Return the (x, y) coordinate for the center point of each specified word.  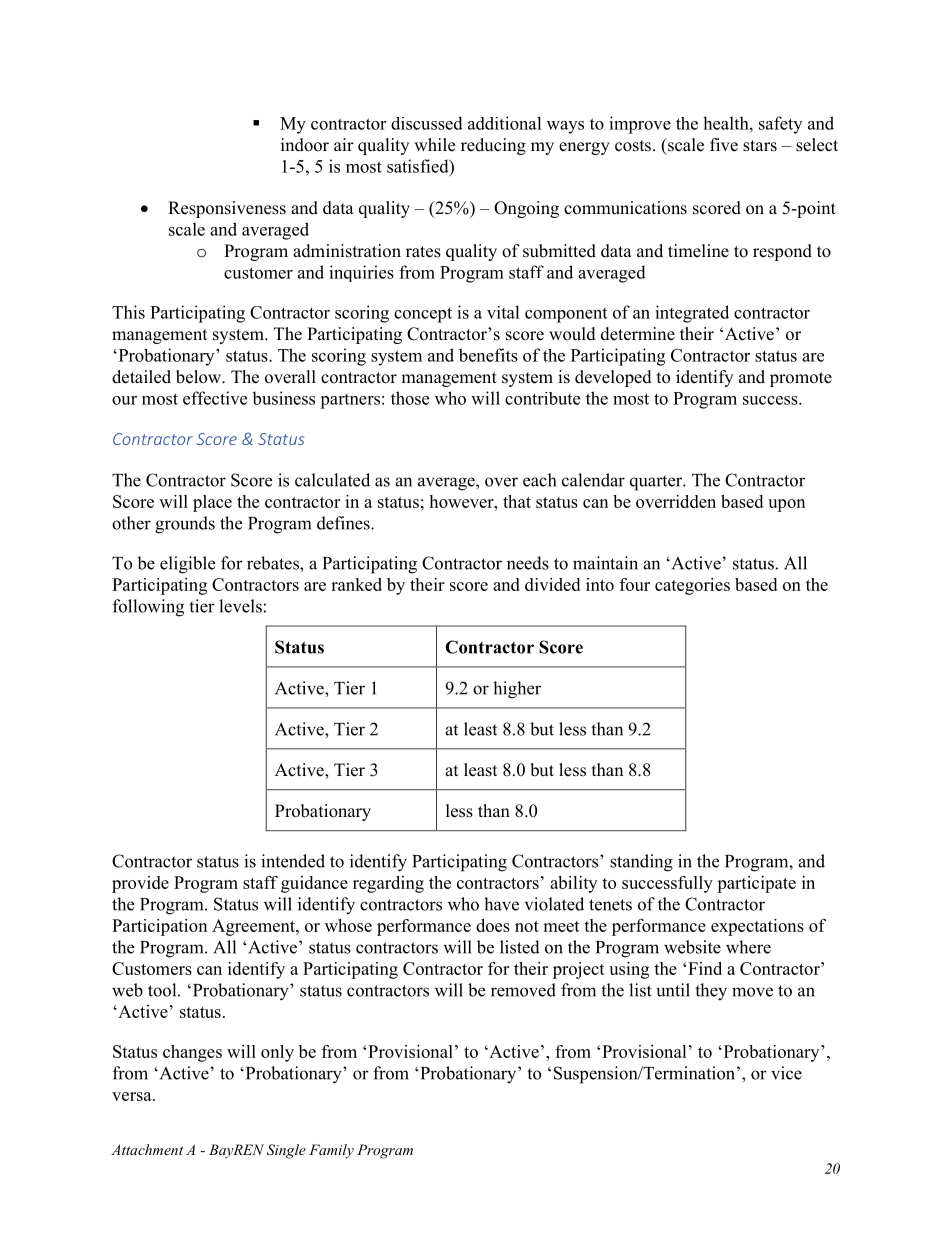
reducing (493, 146)
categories (692, 586)
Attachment (147, 1149)
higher (517, 690)
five (724, 145)
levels (240, 606)
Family (331, 1151)
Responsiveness (227, 209)
